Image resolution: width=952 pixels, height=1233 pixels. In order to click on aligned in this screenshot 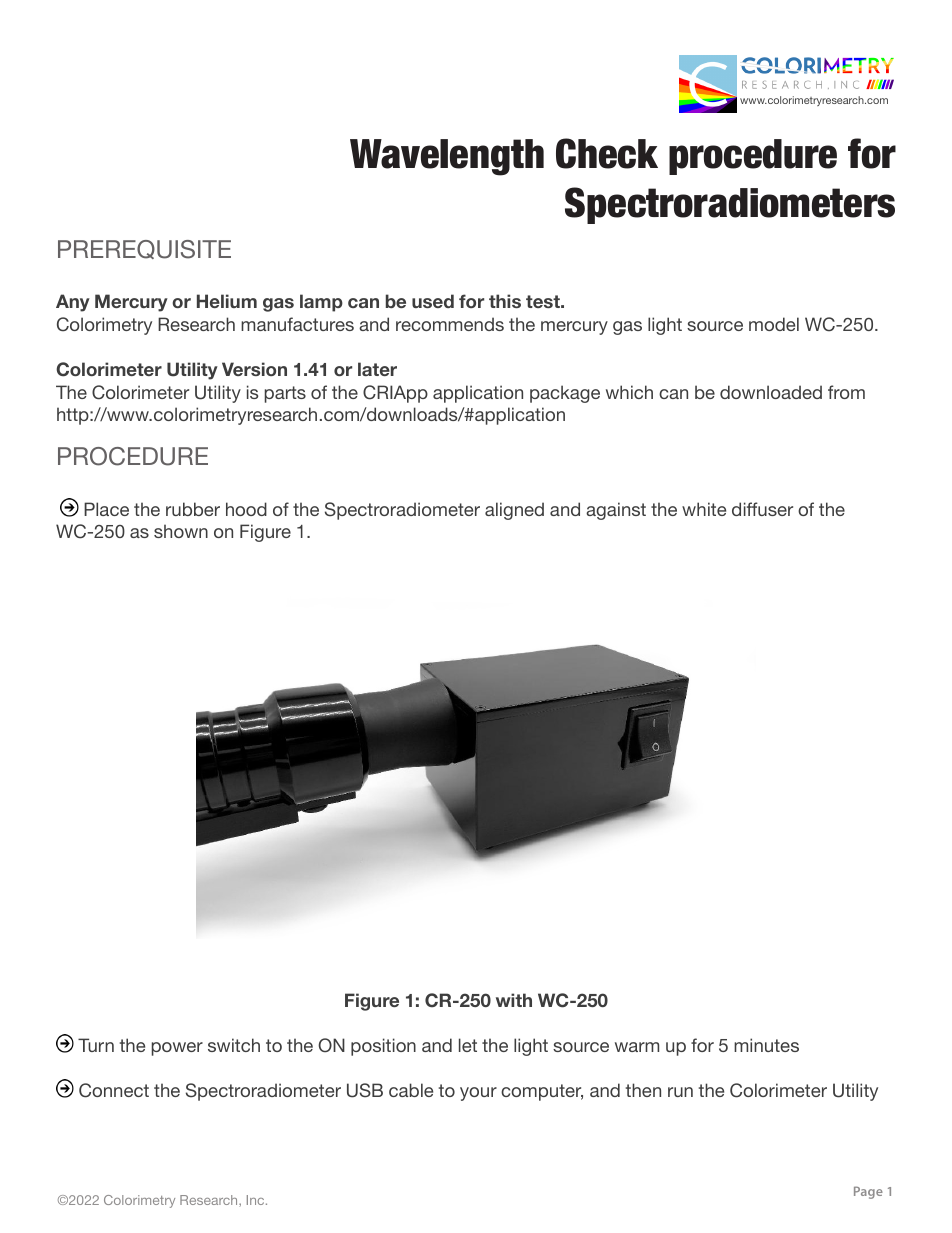, I will do `click(514, 511)`.
